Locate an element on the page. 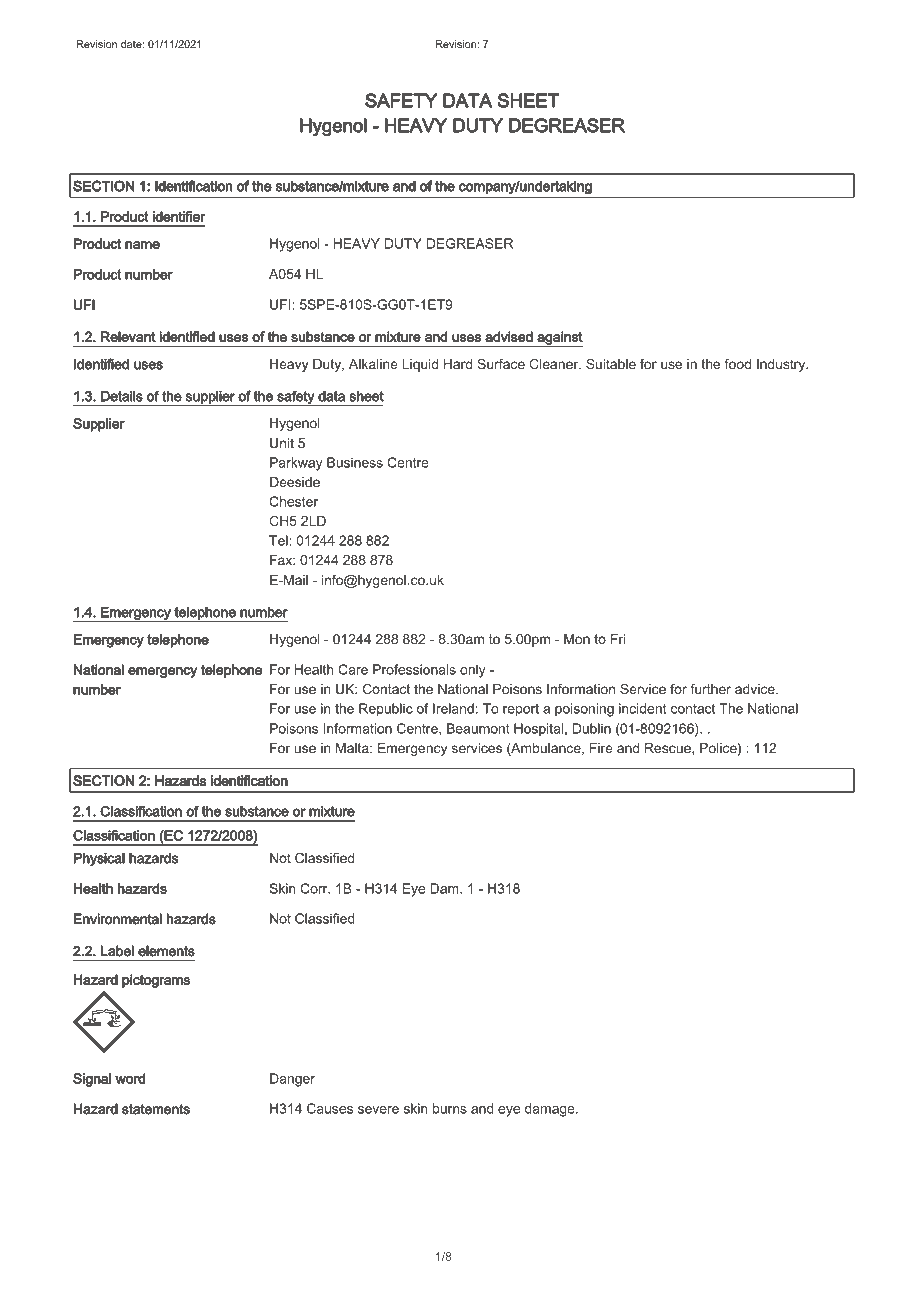 The height and width of the image is (1308, 924). food is located at coordinates (738, 364).
